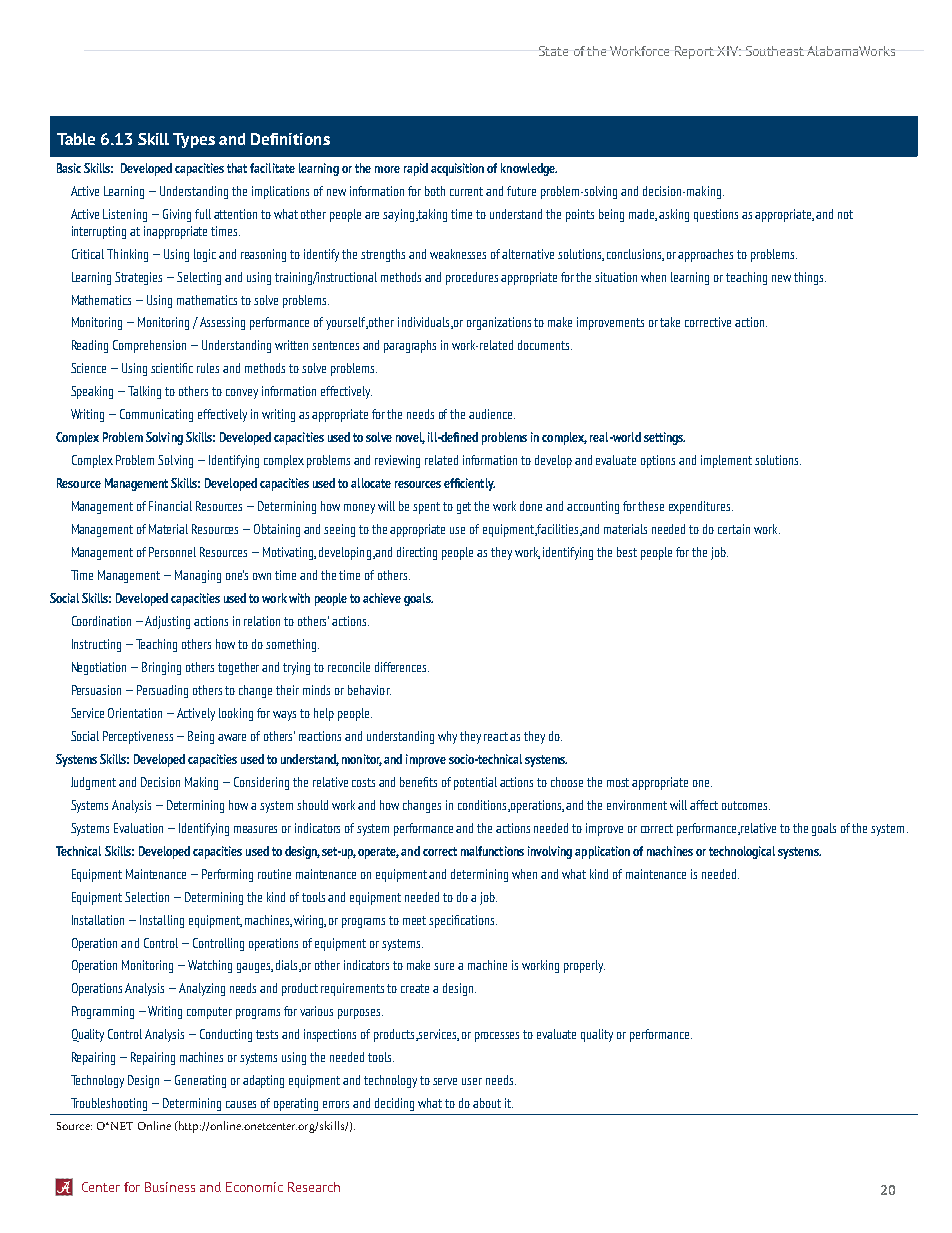 This document has height=1233, width=952. What do you see at coordinates (758, 828) in the document?
I see `relative` at bounding box center [758, 828].
